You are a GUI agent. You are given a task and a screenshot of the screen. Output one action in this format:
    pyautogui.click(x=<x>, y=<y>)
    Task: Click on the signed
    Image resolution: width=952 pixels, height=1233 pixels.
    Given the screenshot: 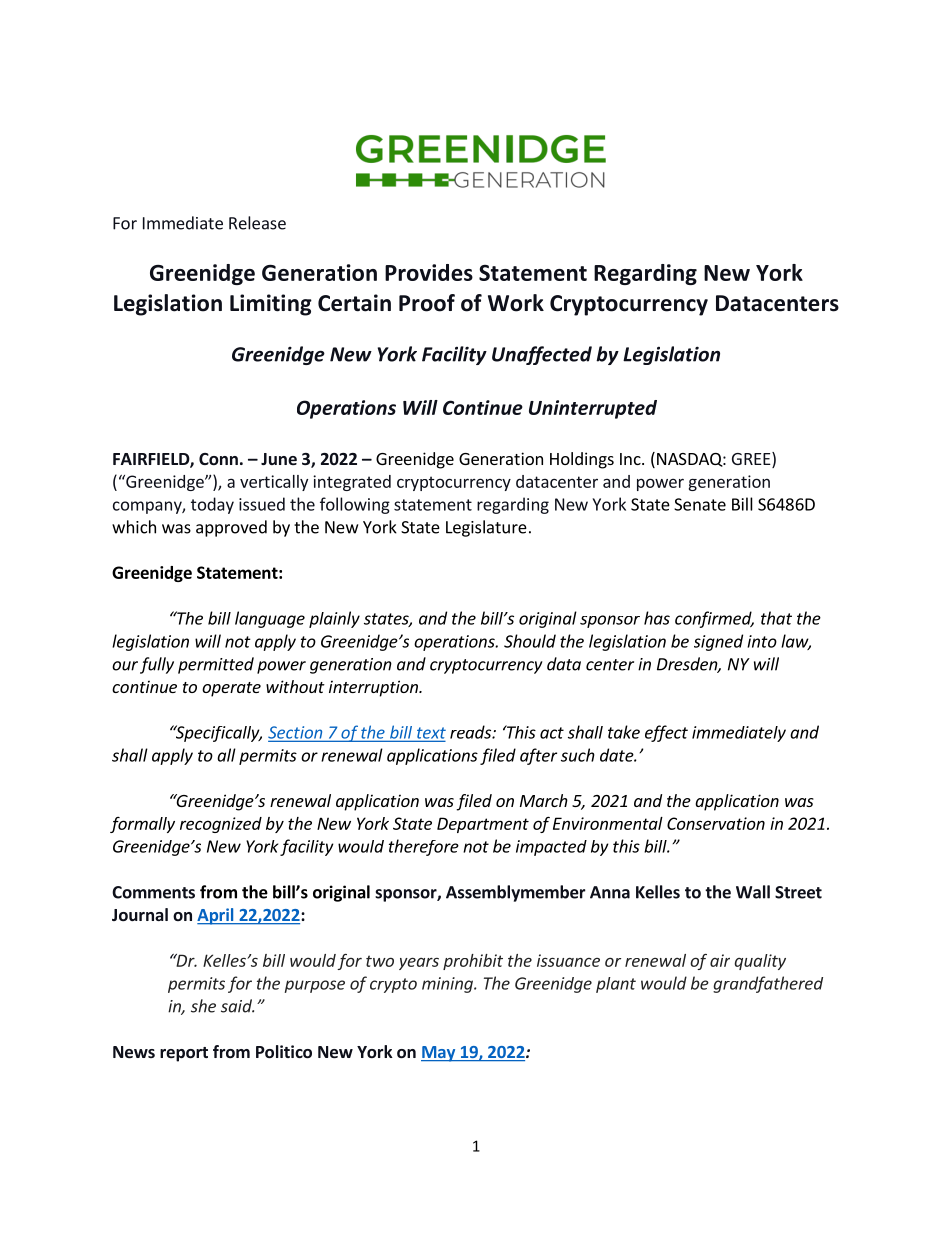 What is the action you would take?
    pyautogui.click(x=718, y=642)
